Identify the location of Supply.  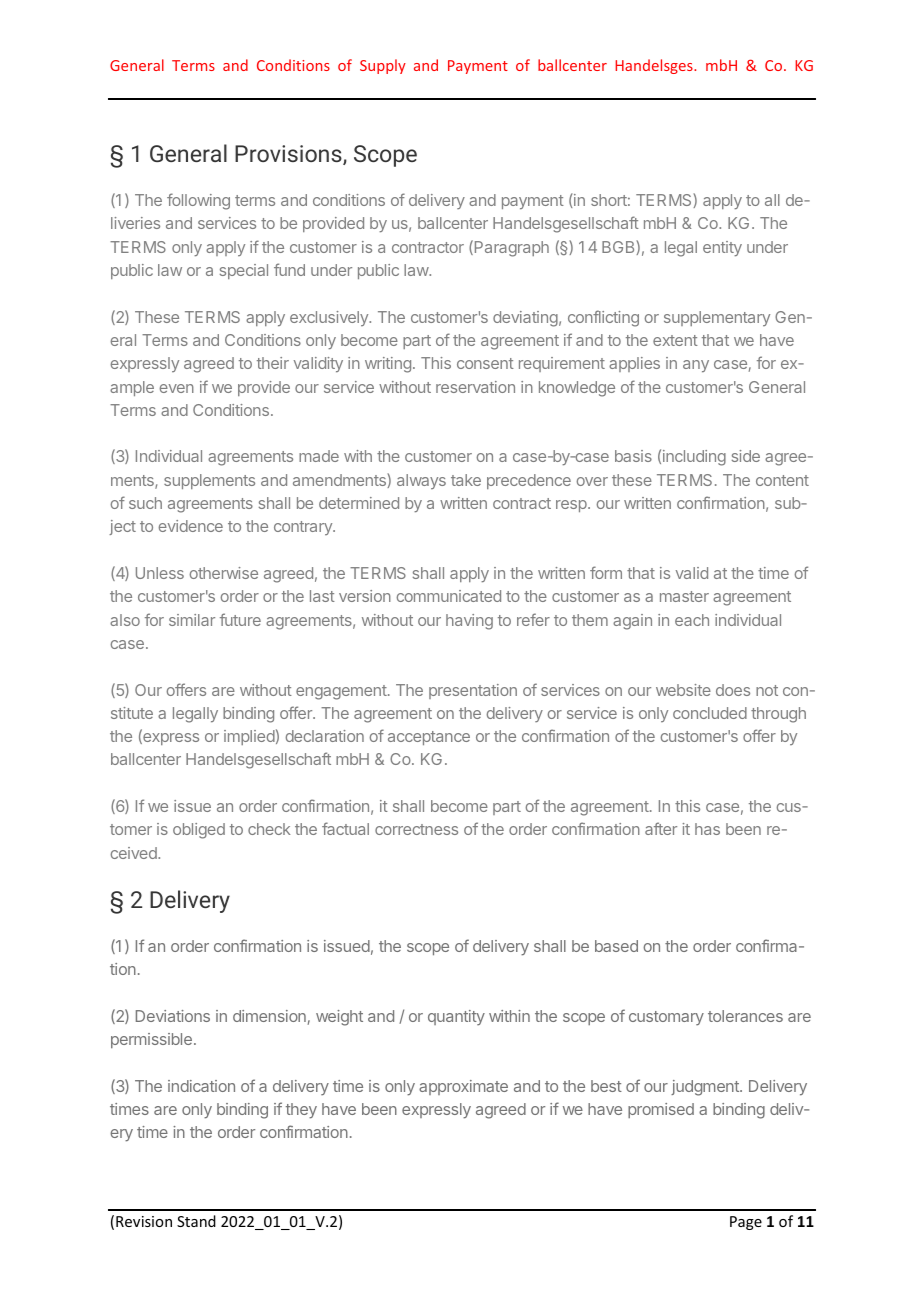
(383, 66).
